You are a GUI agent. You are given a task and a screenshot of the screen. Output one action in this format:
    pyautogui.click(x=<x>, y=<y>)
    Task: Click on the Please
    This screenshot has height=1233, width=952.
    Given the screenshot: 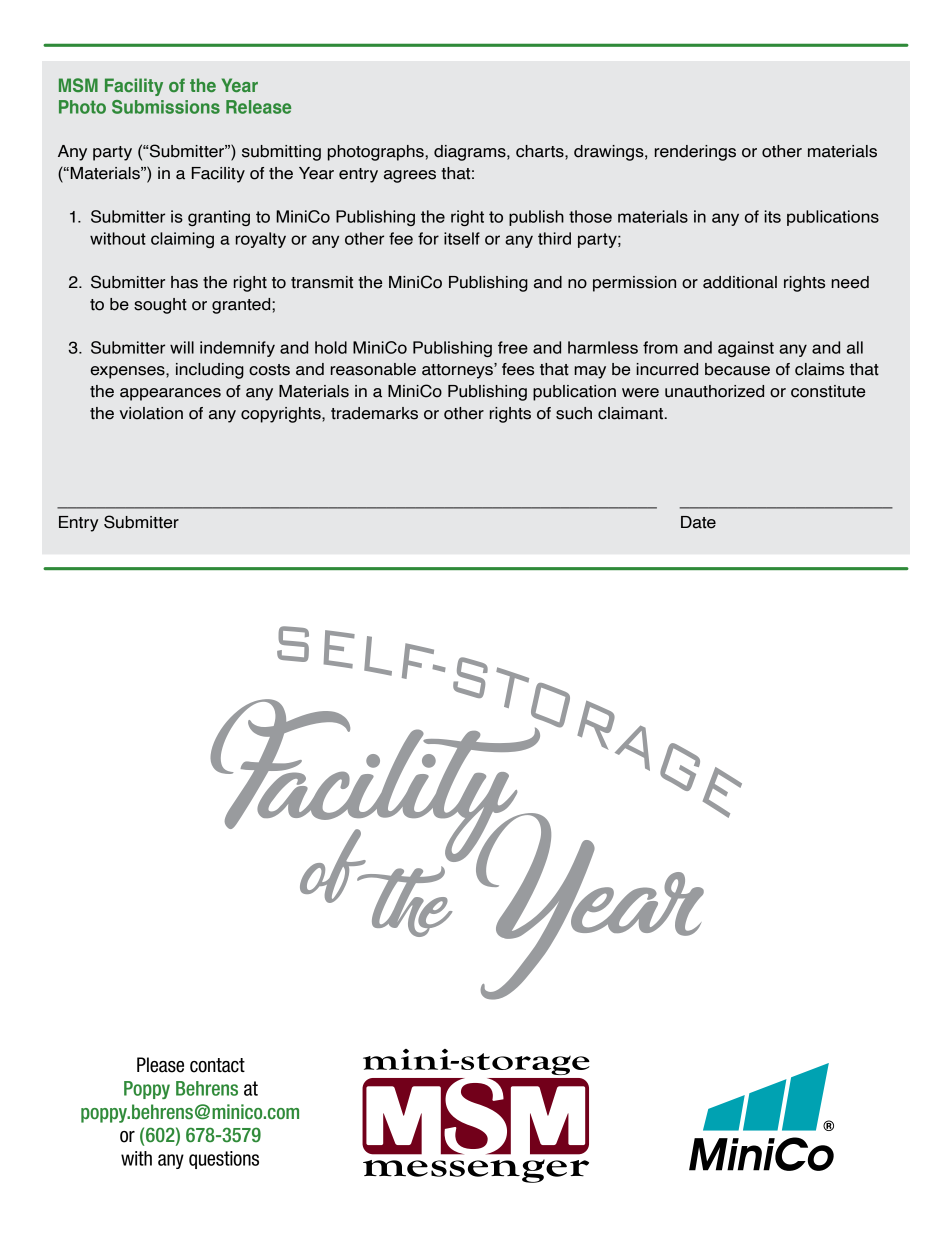 What is the action you would take?
    pyautogui.click(x=160, y=1065)
